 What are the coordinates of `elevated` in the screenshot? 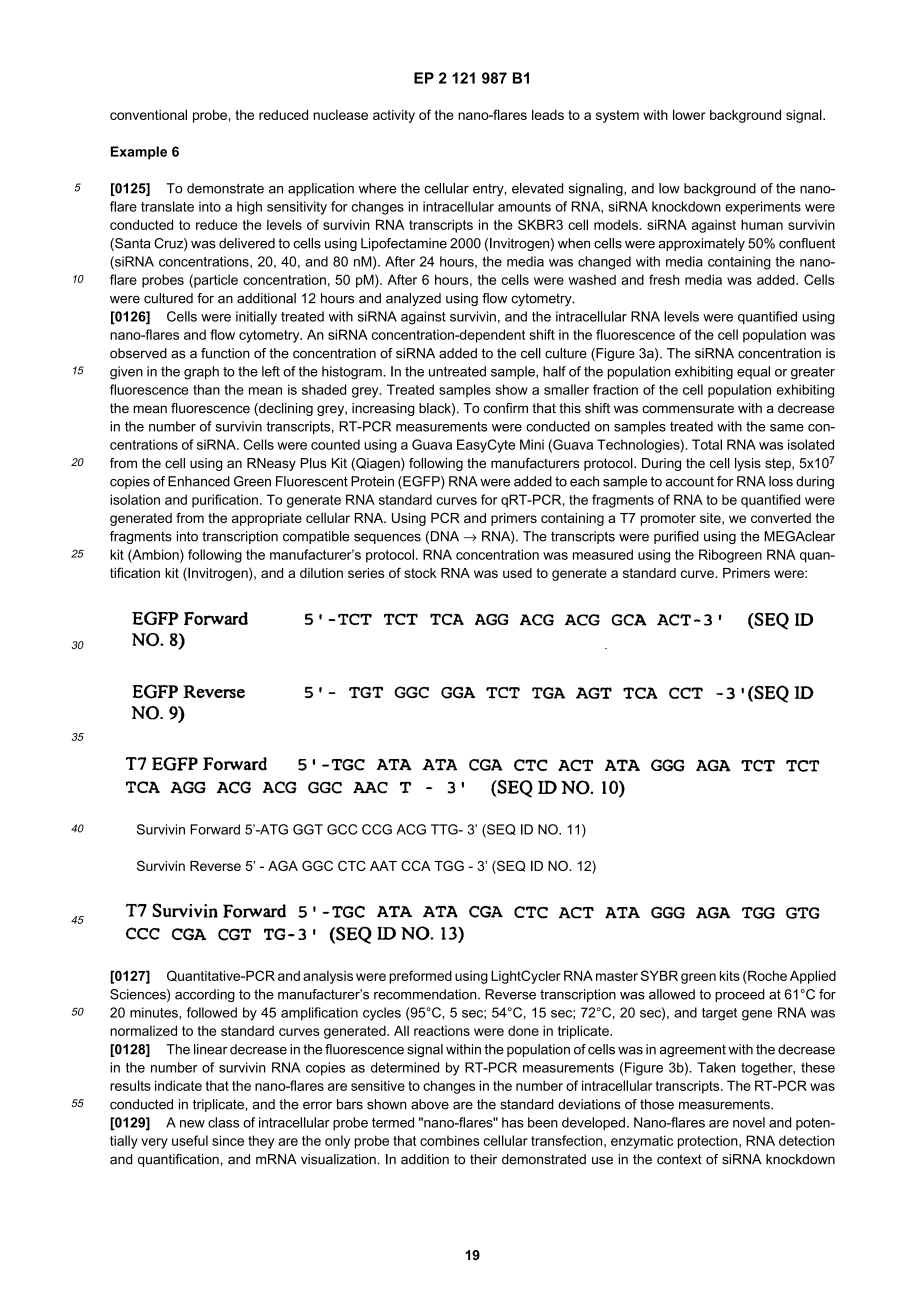 It's located at (537, 188).
